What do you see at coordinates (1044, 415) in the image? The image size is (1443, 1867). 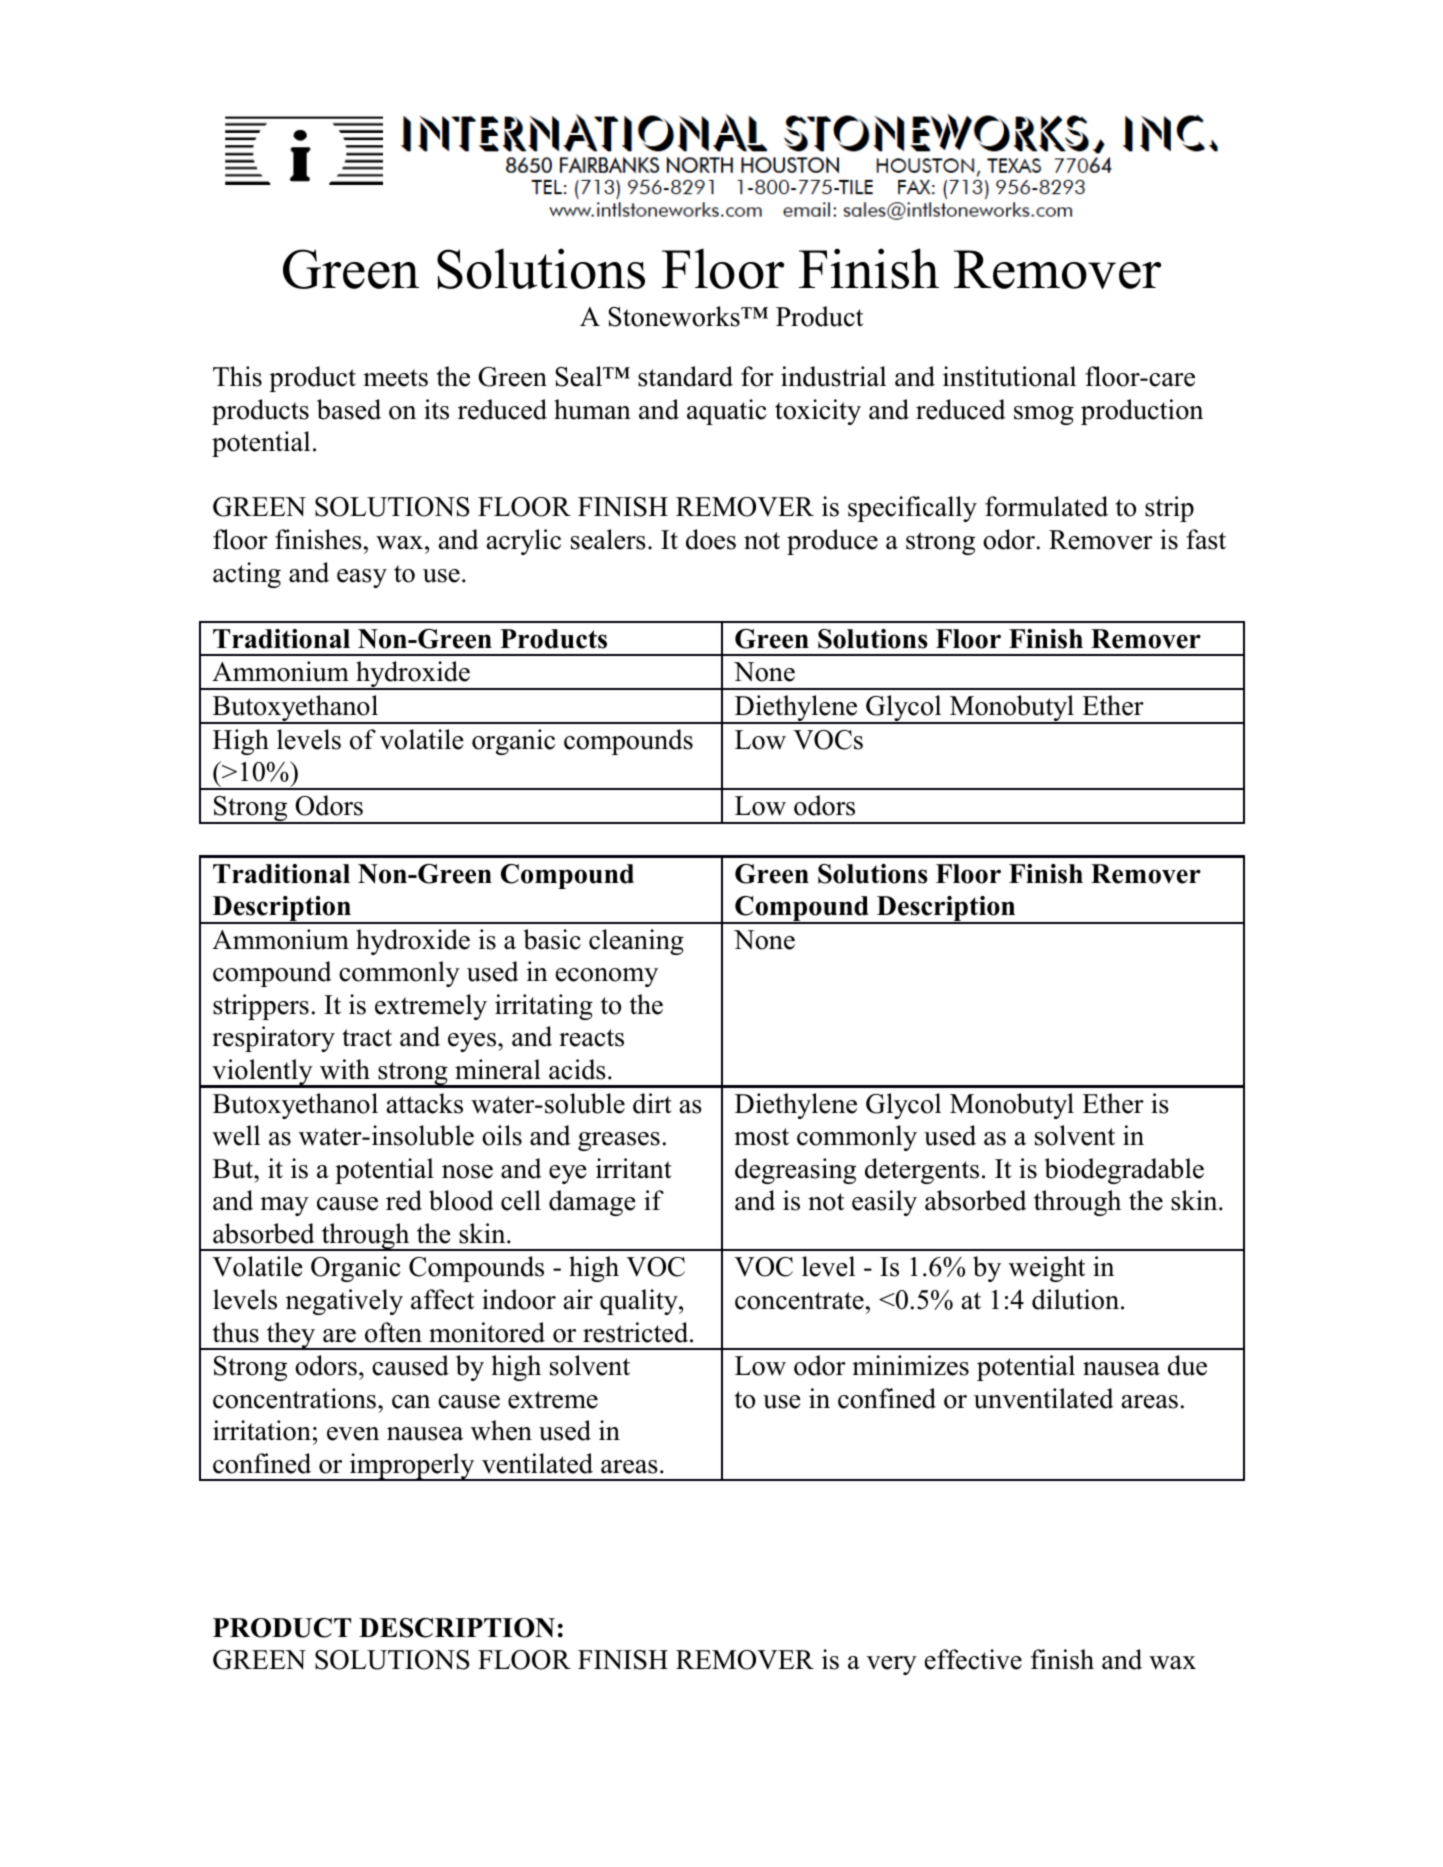 I see `smog` at bounding box center [1044, 415].
